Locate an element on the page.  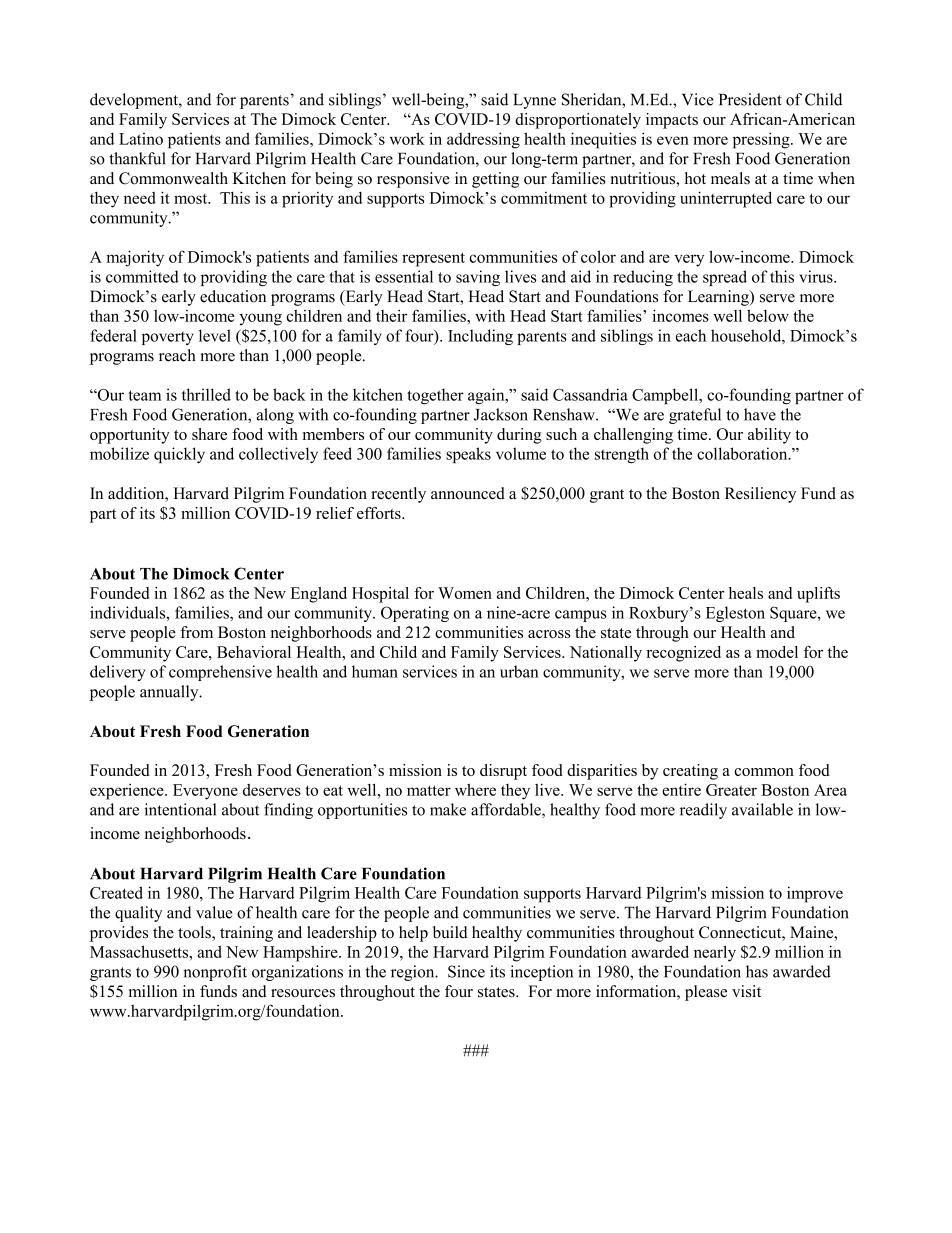
Since is located at coordinates (466, 971).
